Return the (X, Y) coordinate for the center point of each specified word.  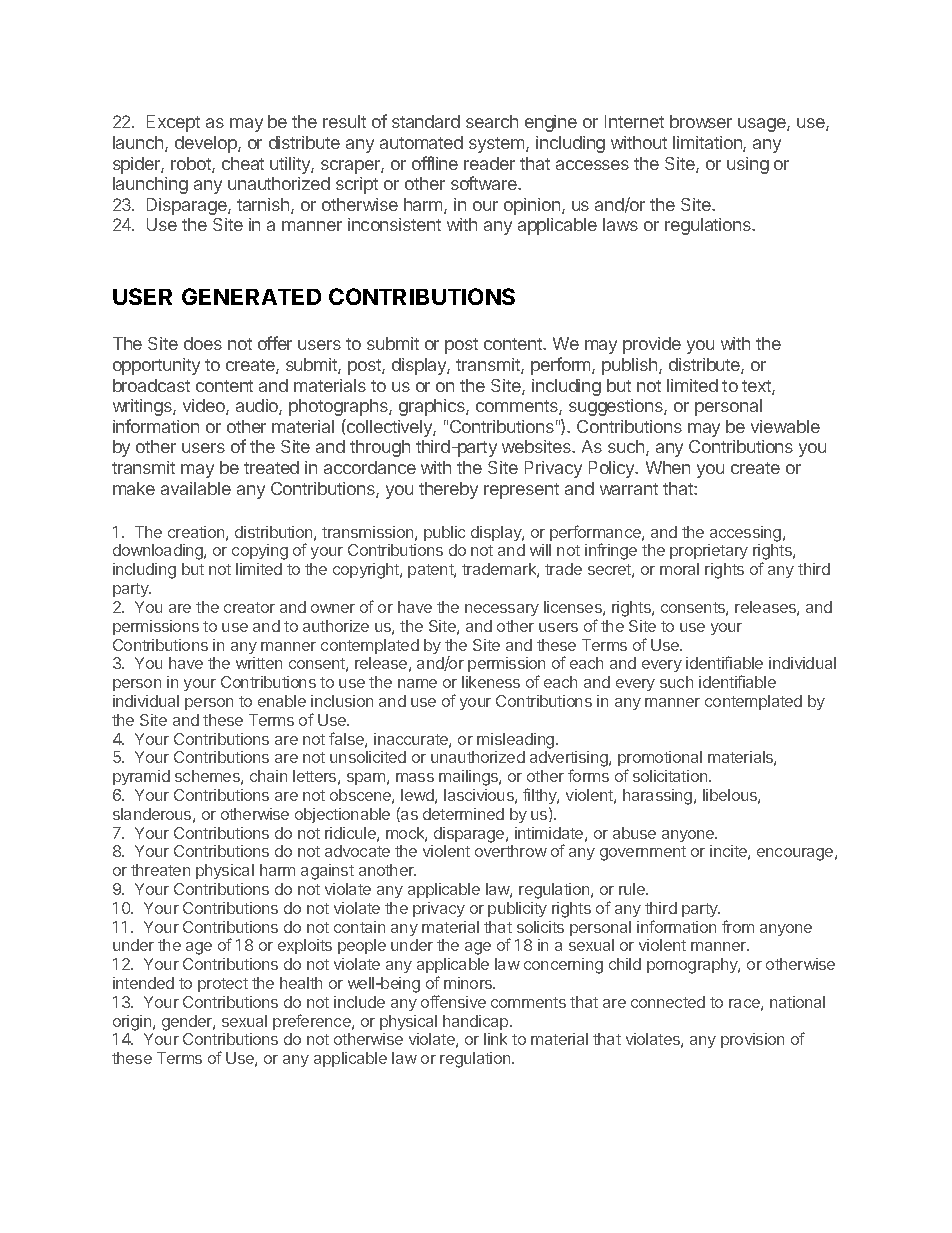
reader (489, 163)
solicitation (671, 776)
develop (207, 144)
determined (463, 814)
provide (652, 345)
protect (223, 985)
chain (268, 776)
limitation (708, 144)
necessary (502, 610)
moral (679, 569)
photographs (339, 407)
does (203, 343)
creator (249, 607)
